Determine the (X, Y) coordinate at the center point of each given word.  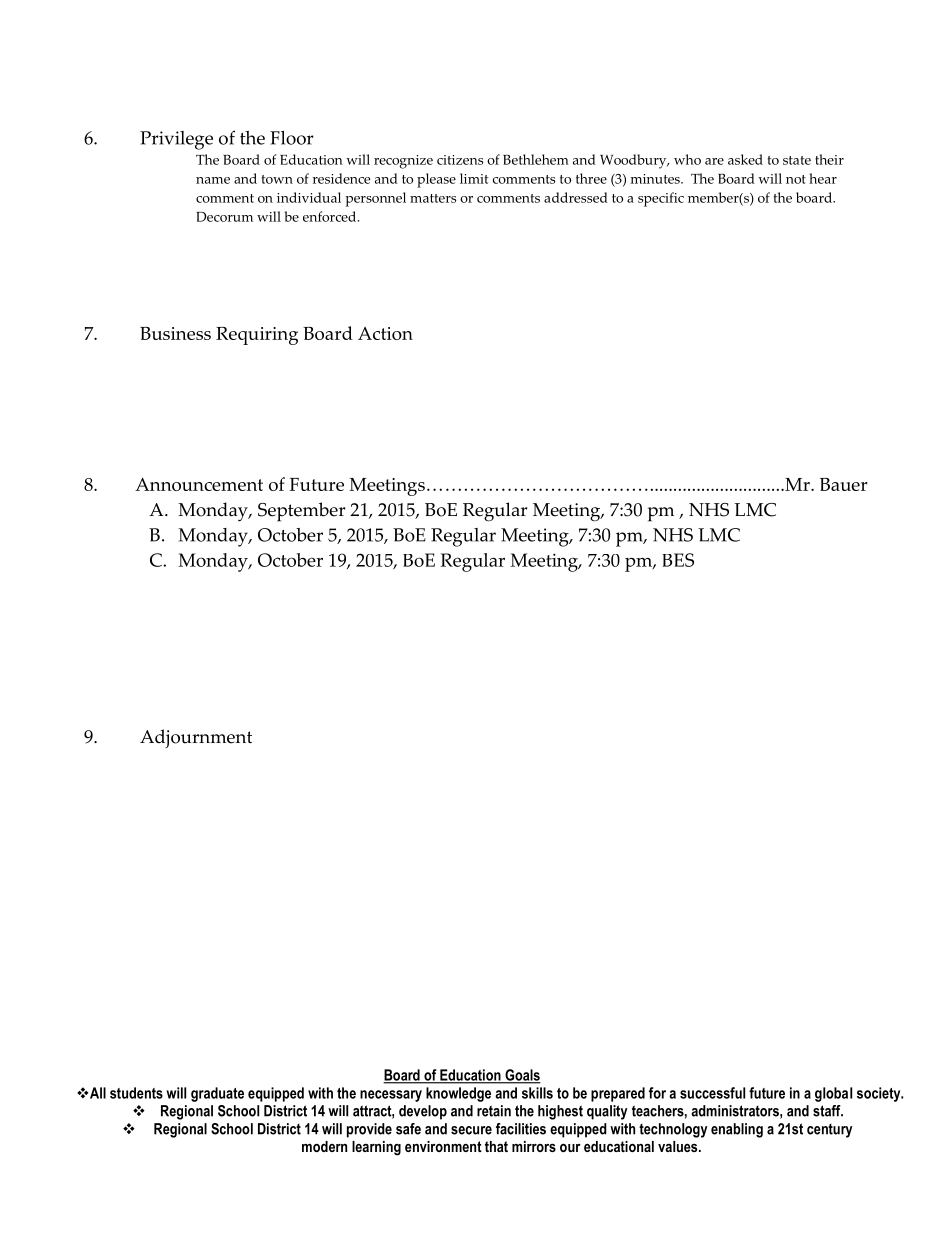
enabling (737, 1130)
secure (471, 1130)
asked (745, 159)
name (213, 180)
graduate (217, 1094)
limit (474, 178)
